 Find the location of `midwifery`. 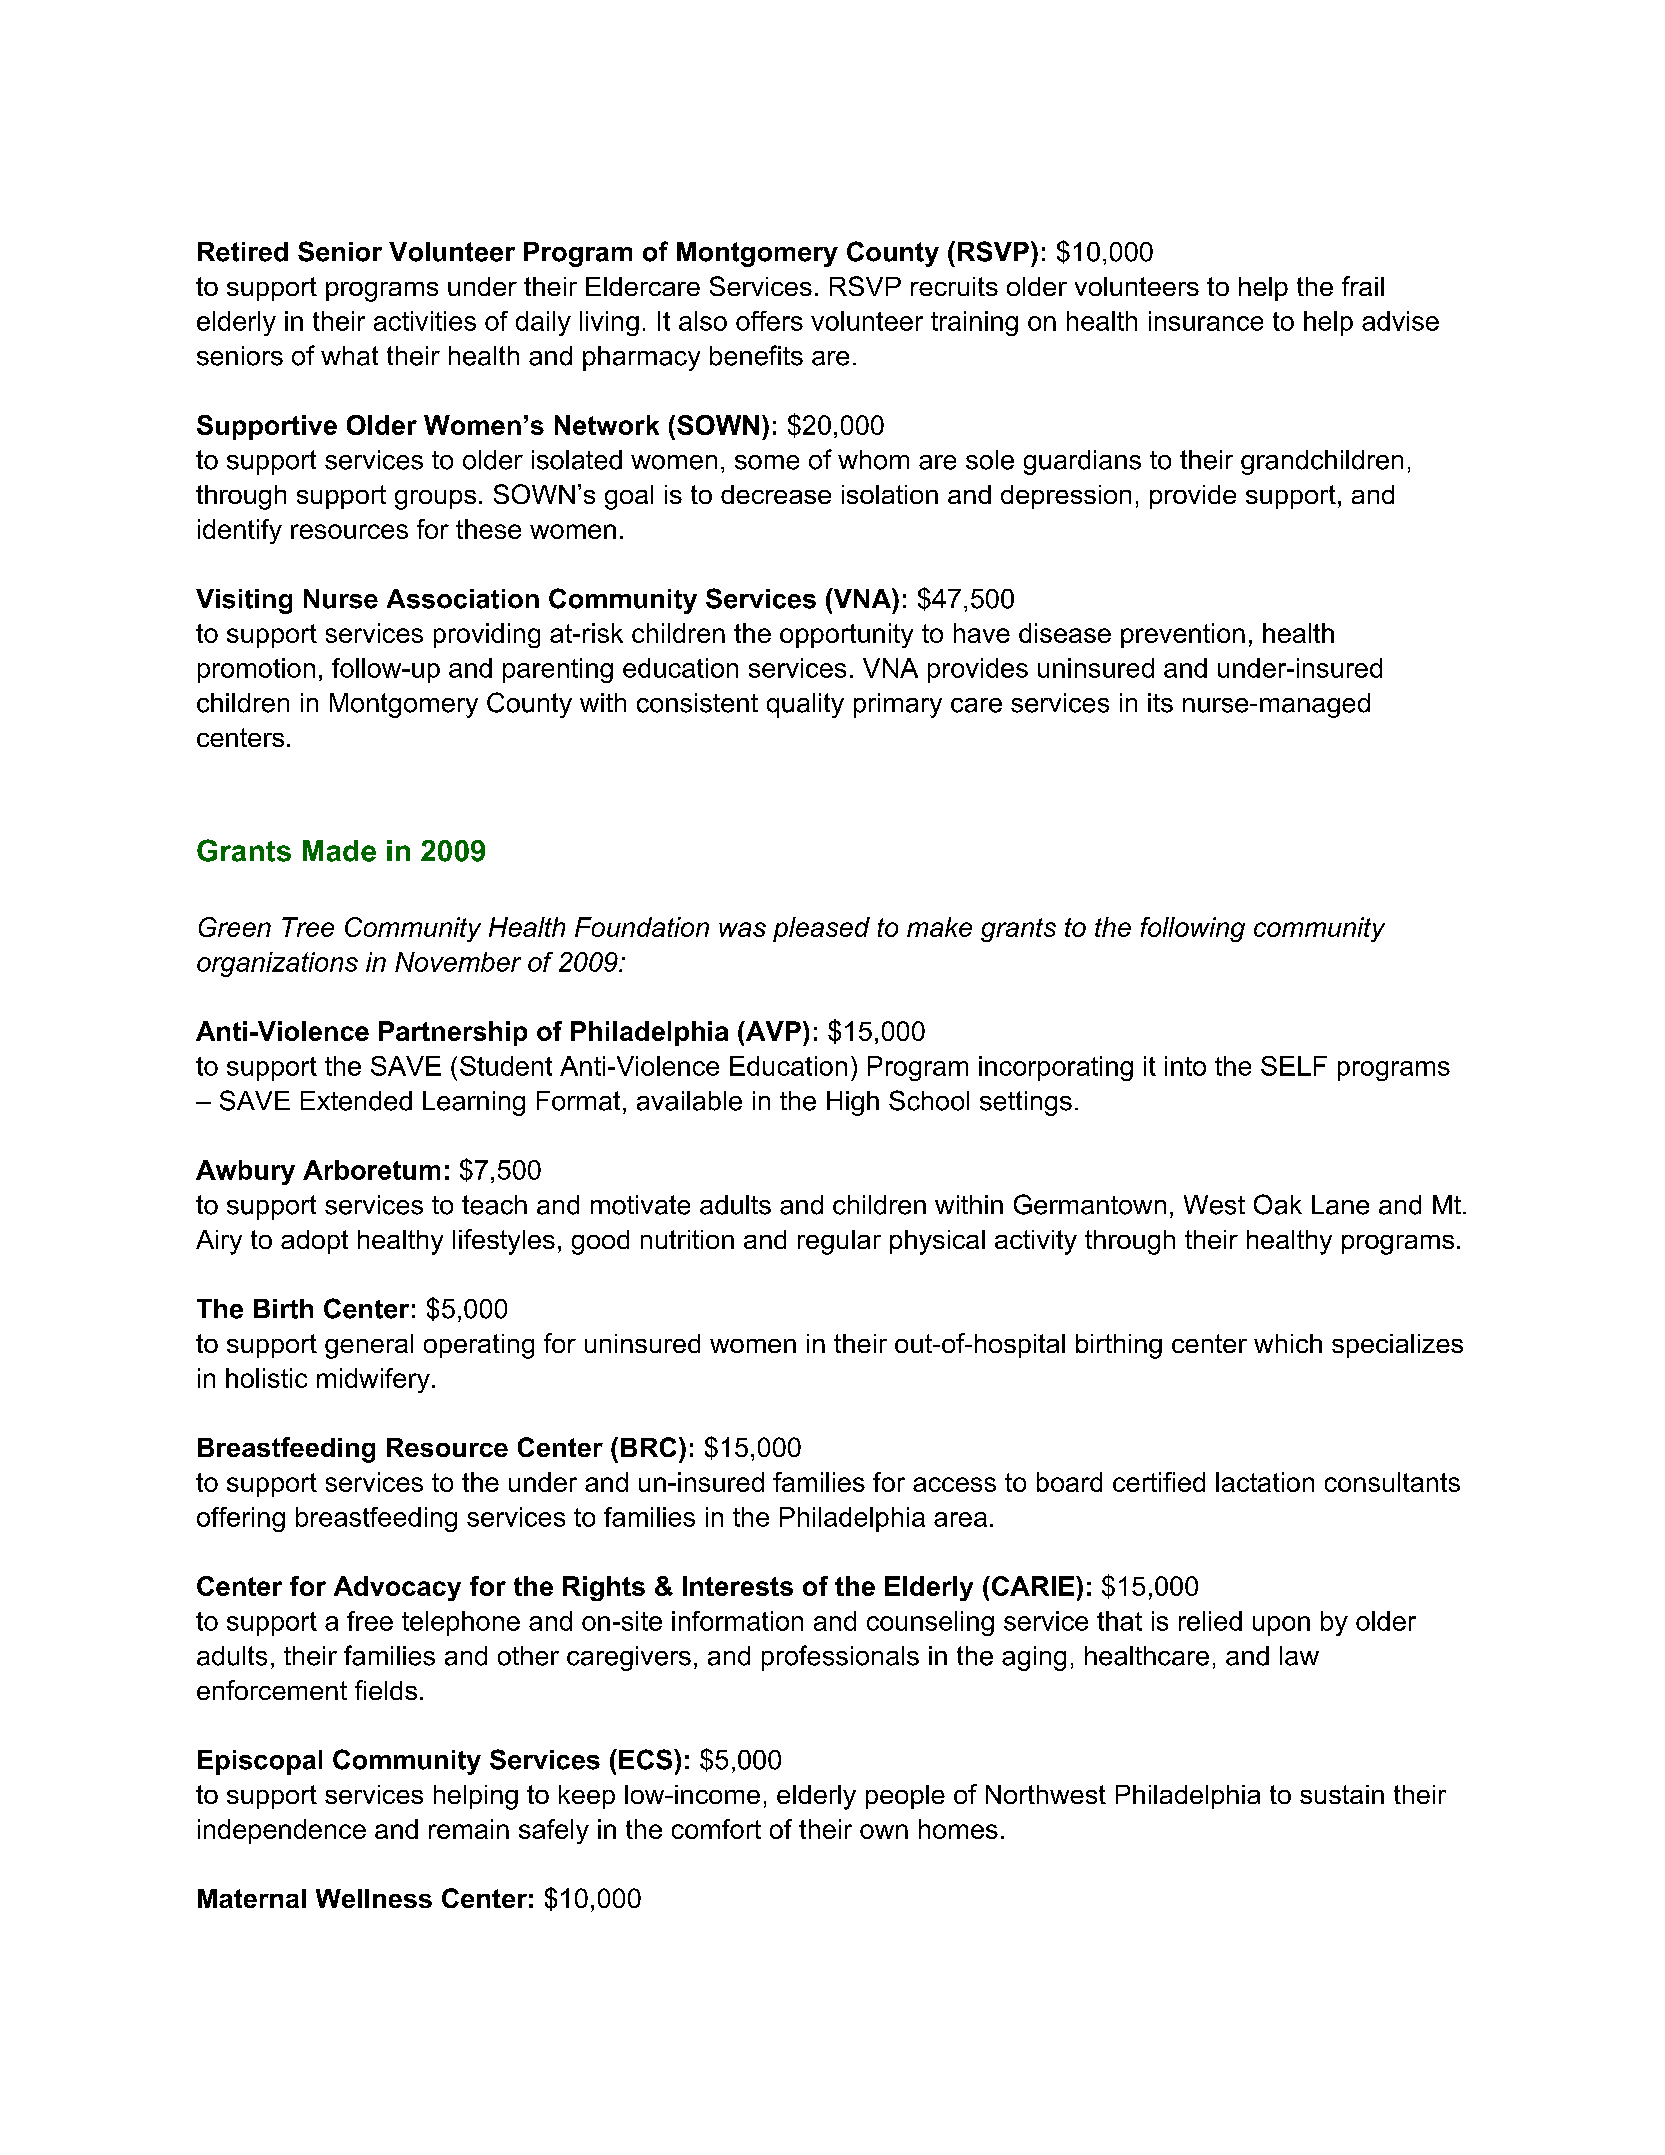

midwifery is located at coordinates (373, 1380).
